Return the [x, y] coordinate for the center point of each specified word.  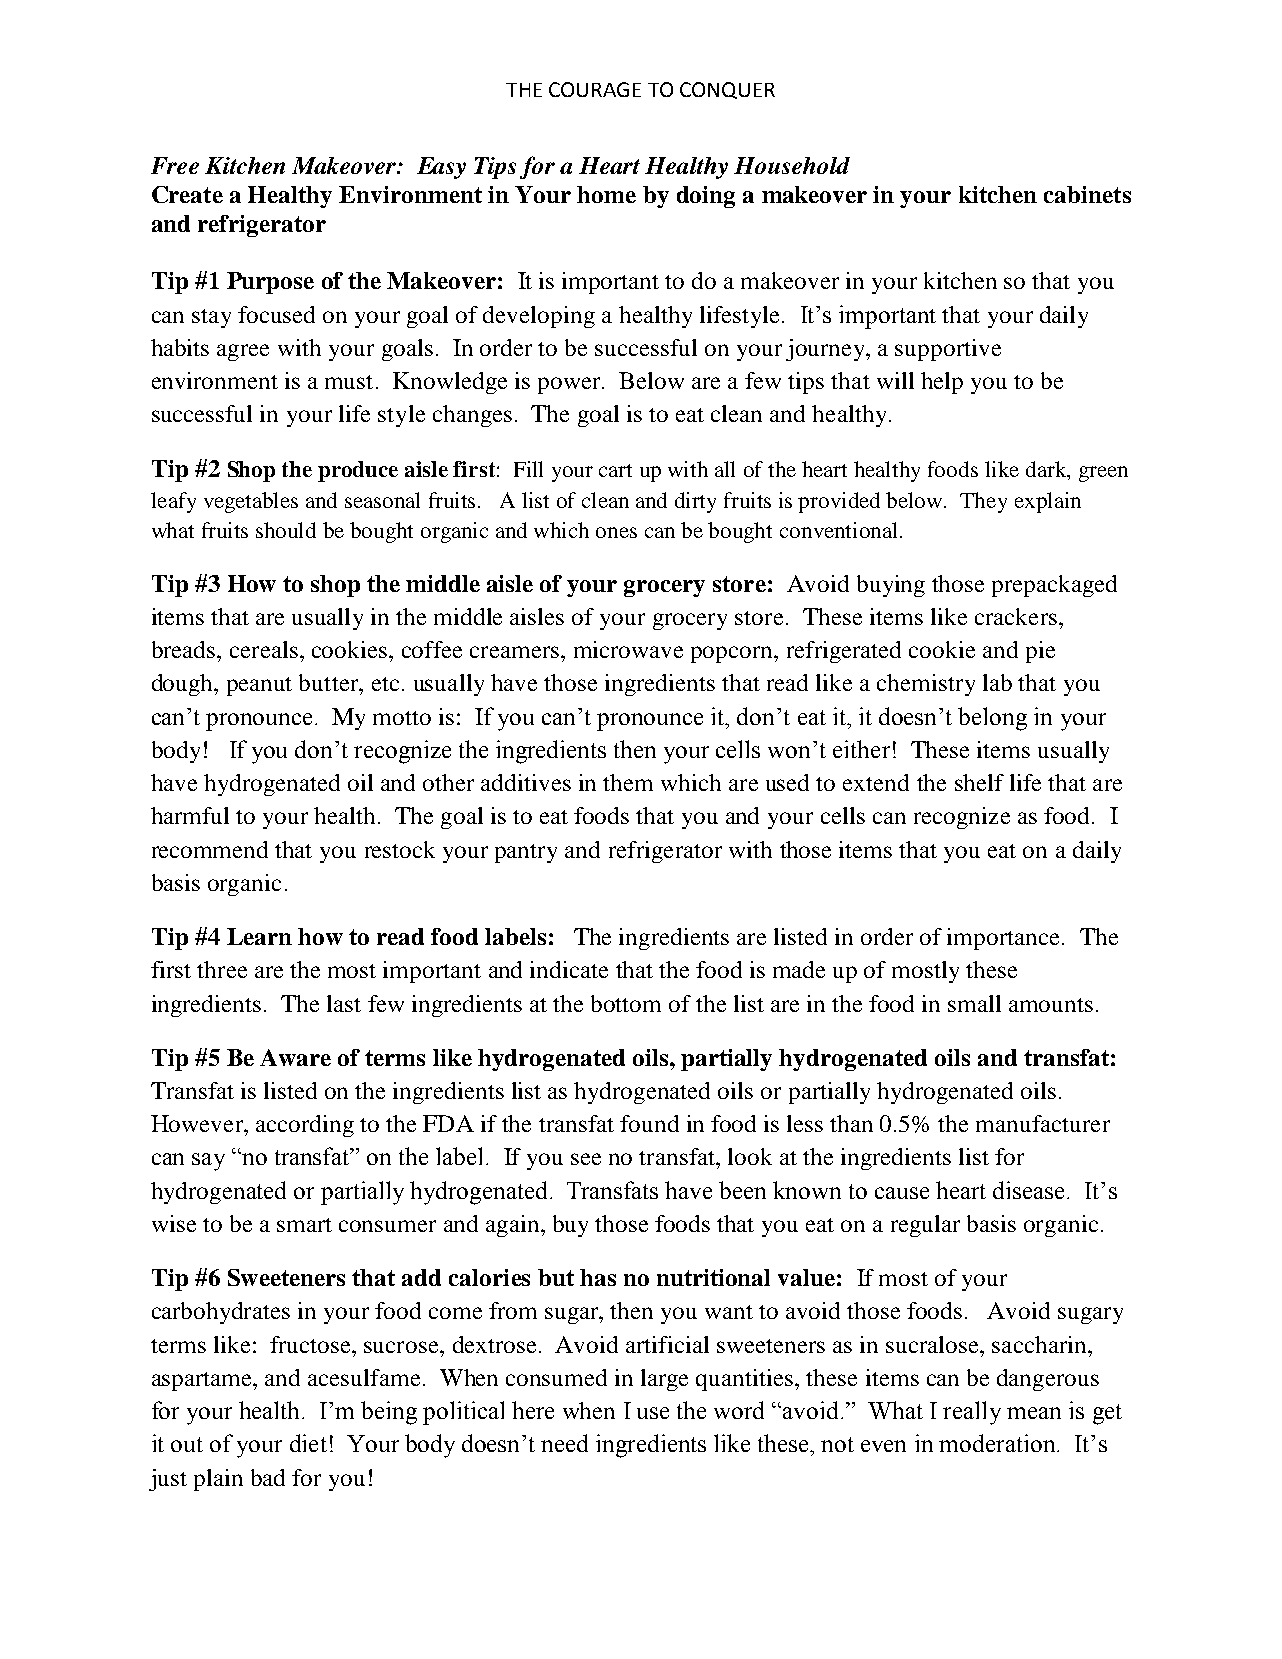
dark [1047, 470]
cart [615, 470]
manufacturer [1043, 1123]
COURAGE [595, 89]
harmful [190, 815]
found [649, 1123]
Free [175, 165]
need [564, 1443]
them [628, 782]
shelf [979, 782]
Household [792, 165]
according [305, 1126]
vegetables [251, 502]
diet [308, 1443]
